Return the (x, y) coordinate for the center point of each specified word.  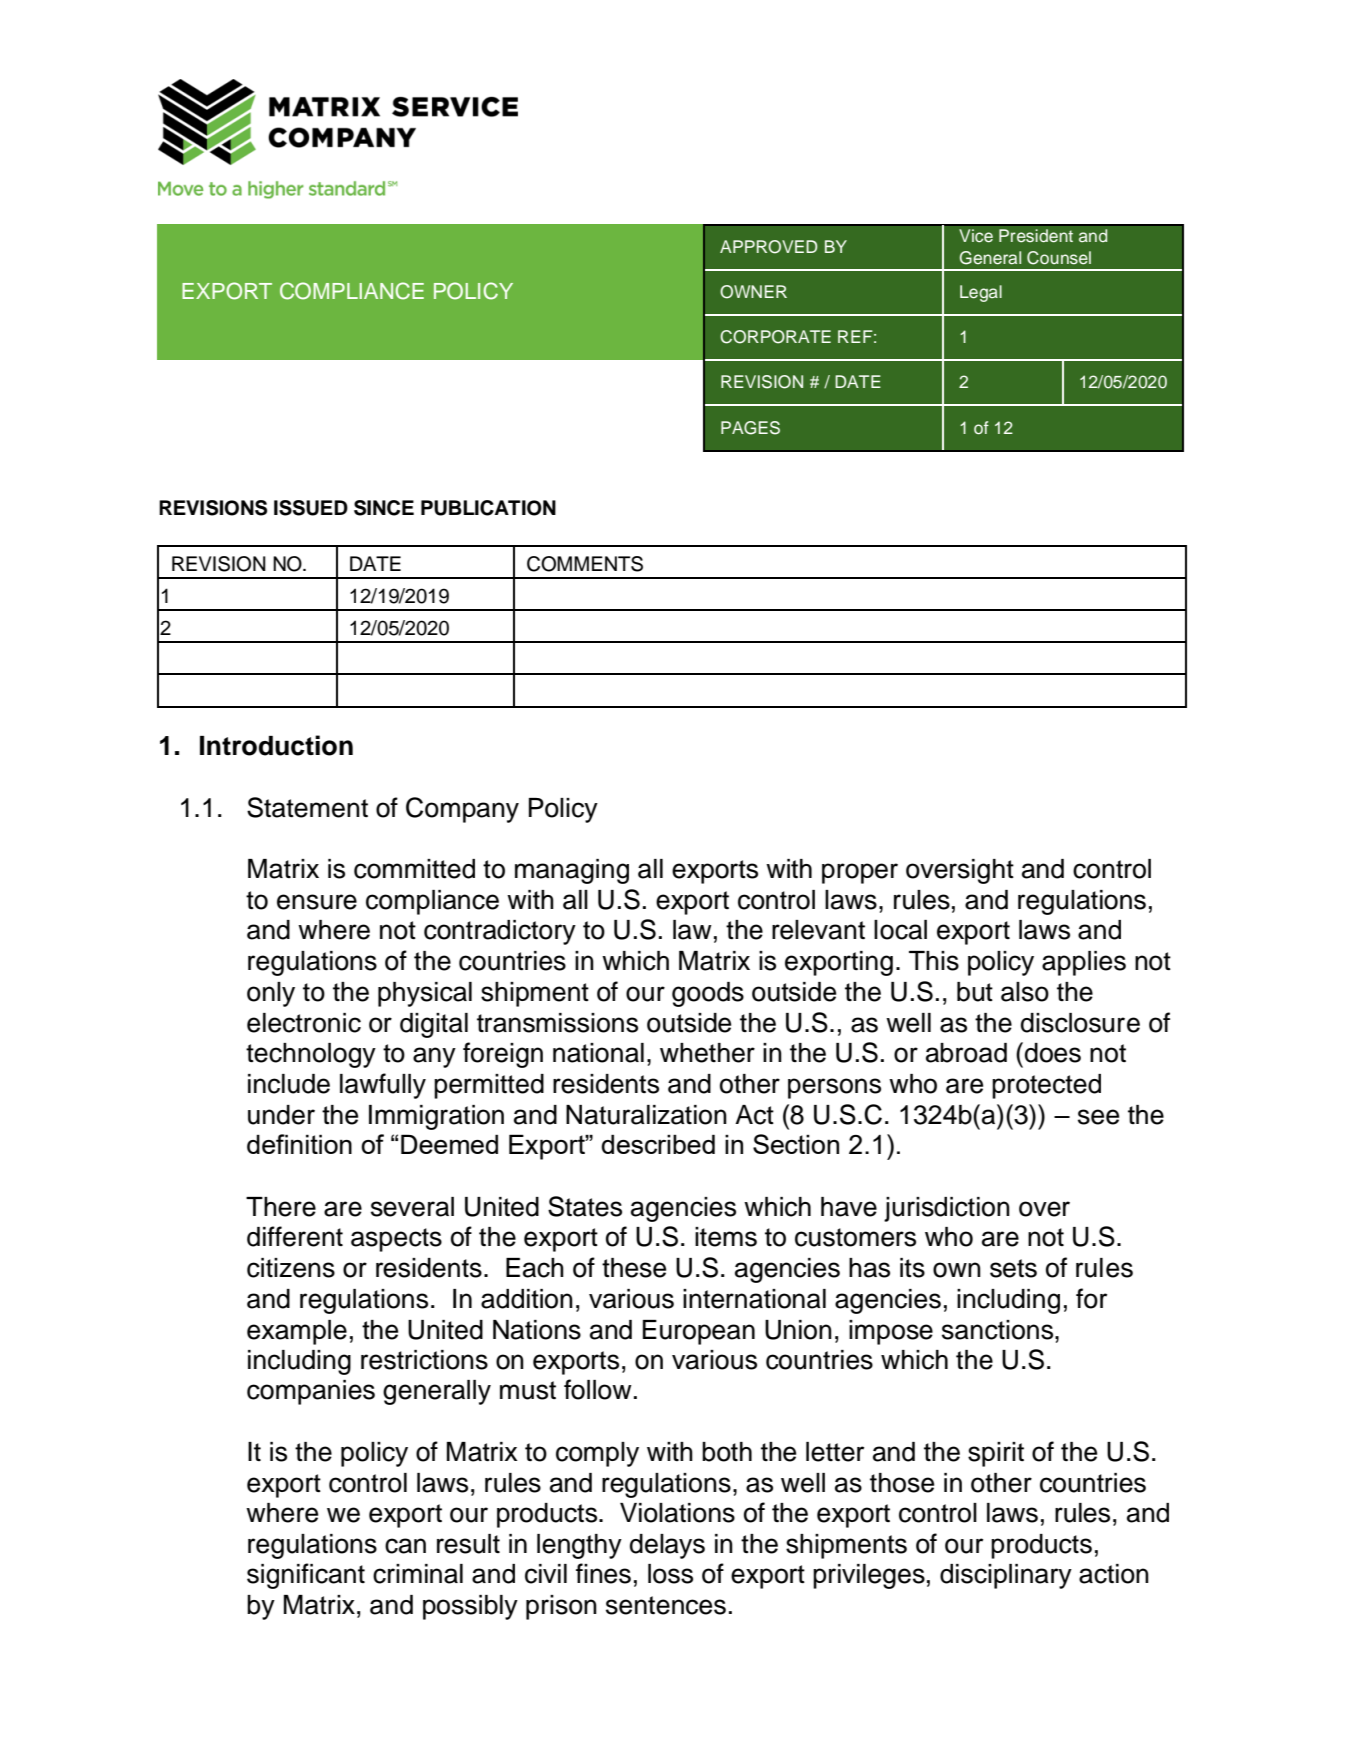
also (1025, 992)
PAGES (750, 428)
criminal (418, 1574)
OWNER (753, 292)
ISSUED (311, 508)
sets (1013, 1268)
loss (670, 1574)
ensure (317, 902)
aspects (396, 1240)
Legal (981, 293)
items (726, 1237)
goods (708, 994)
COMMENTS (585, 564)
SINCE (384, 508)
